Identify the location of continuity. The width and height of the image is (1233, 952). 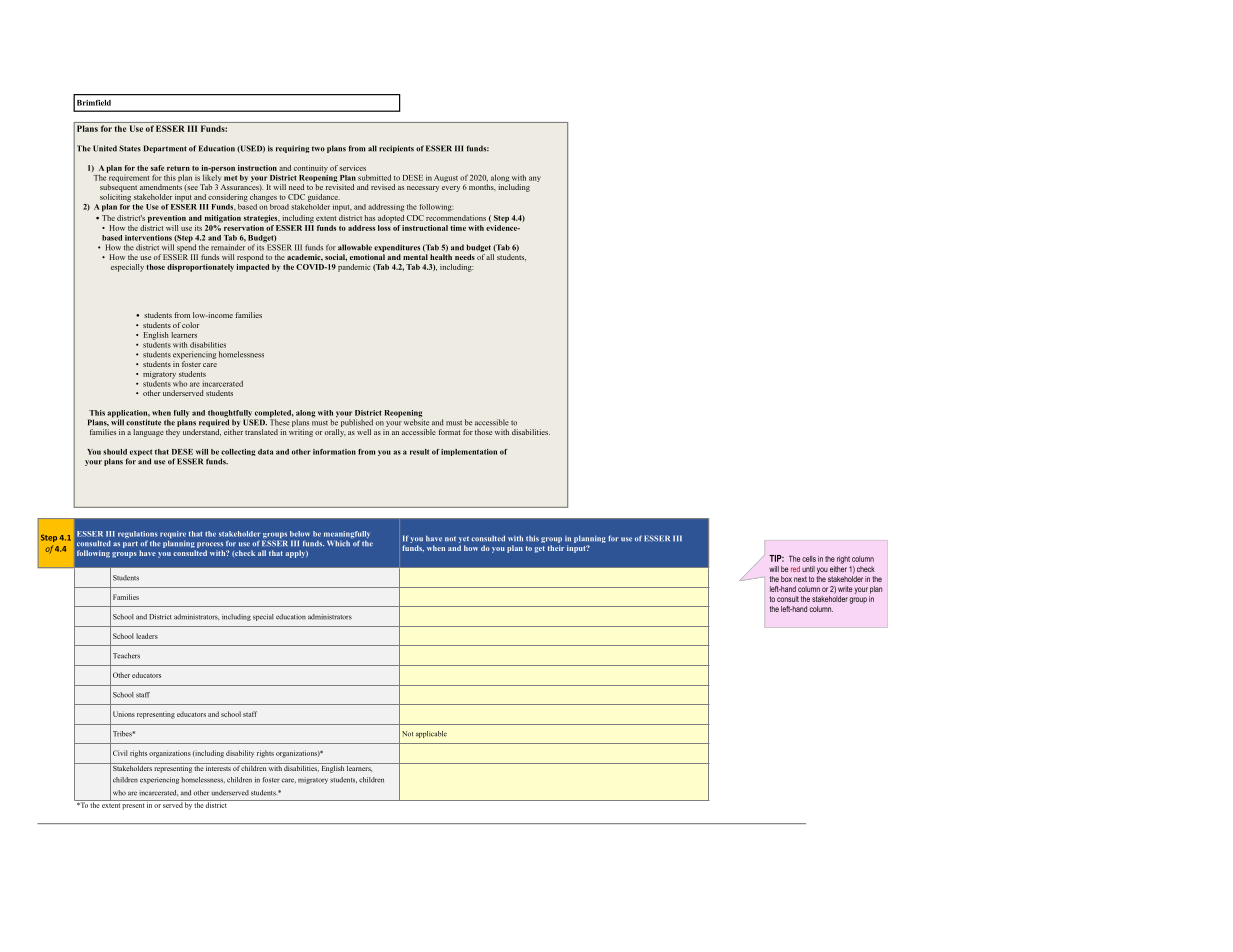
(311, 169).
